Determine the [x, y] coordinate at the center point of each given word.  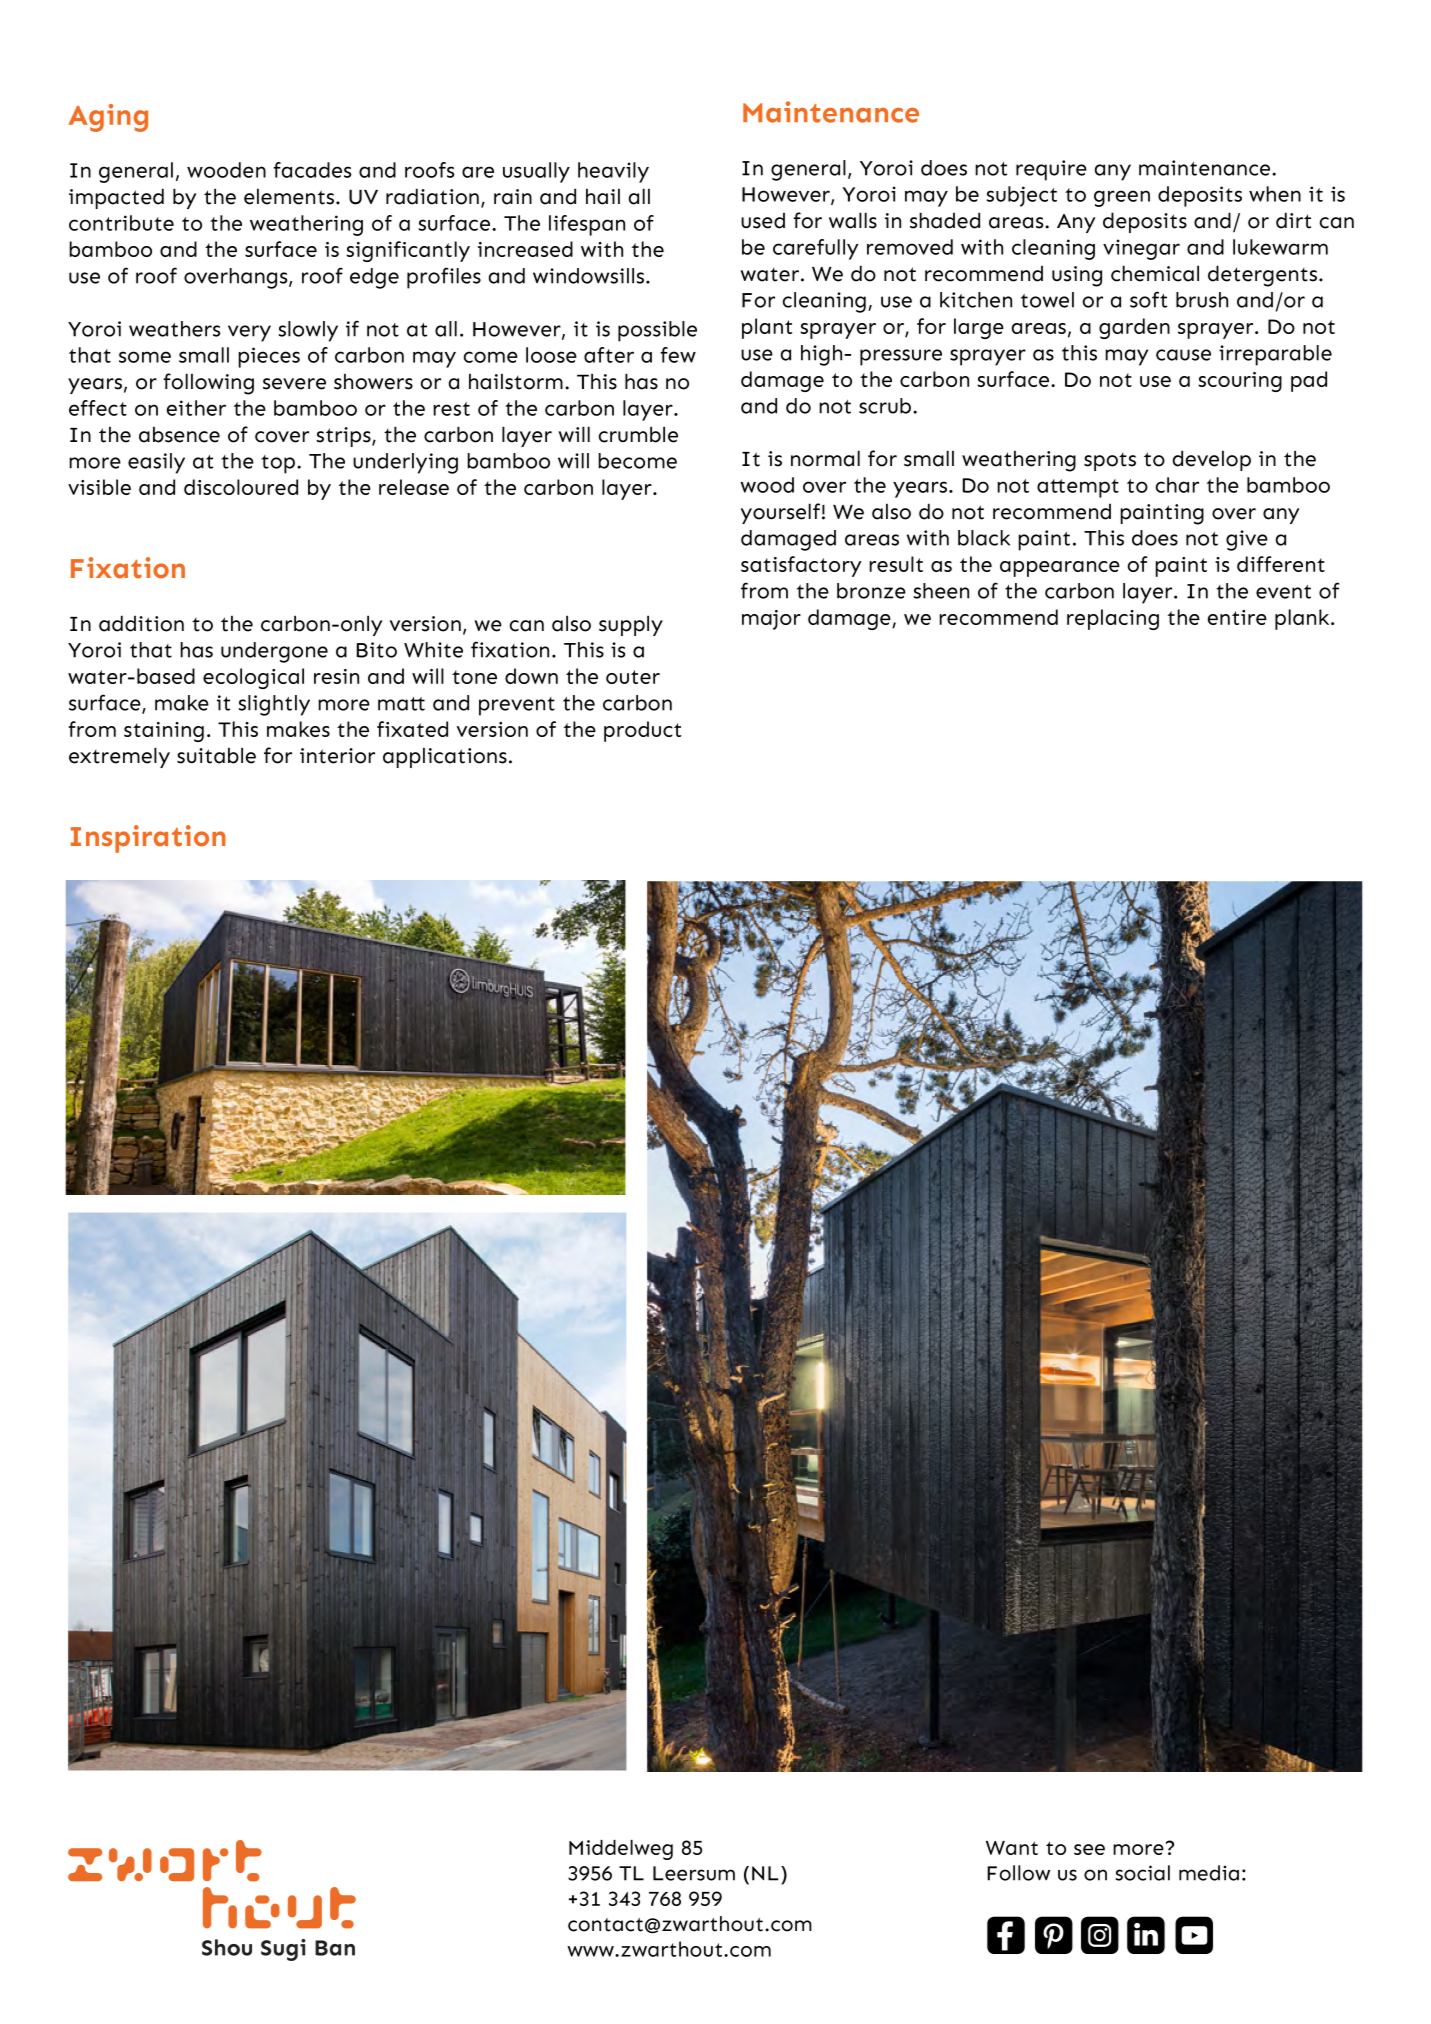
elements [290, 196]
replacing [1113, 619]
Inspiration [148, 839]
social [1142, 1873]
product [642, 731]
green [1122, 198]
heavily [613, 172]
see [1089, 1849]
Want [1012, 1848]
